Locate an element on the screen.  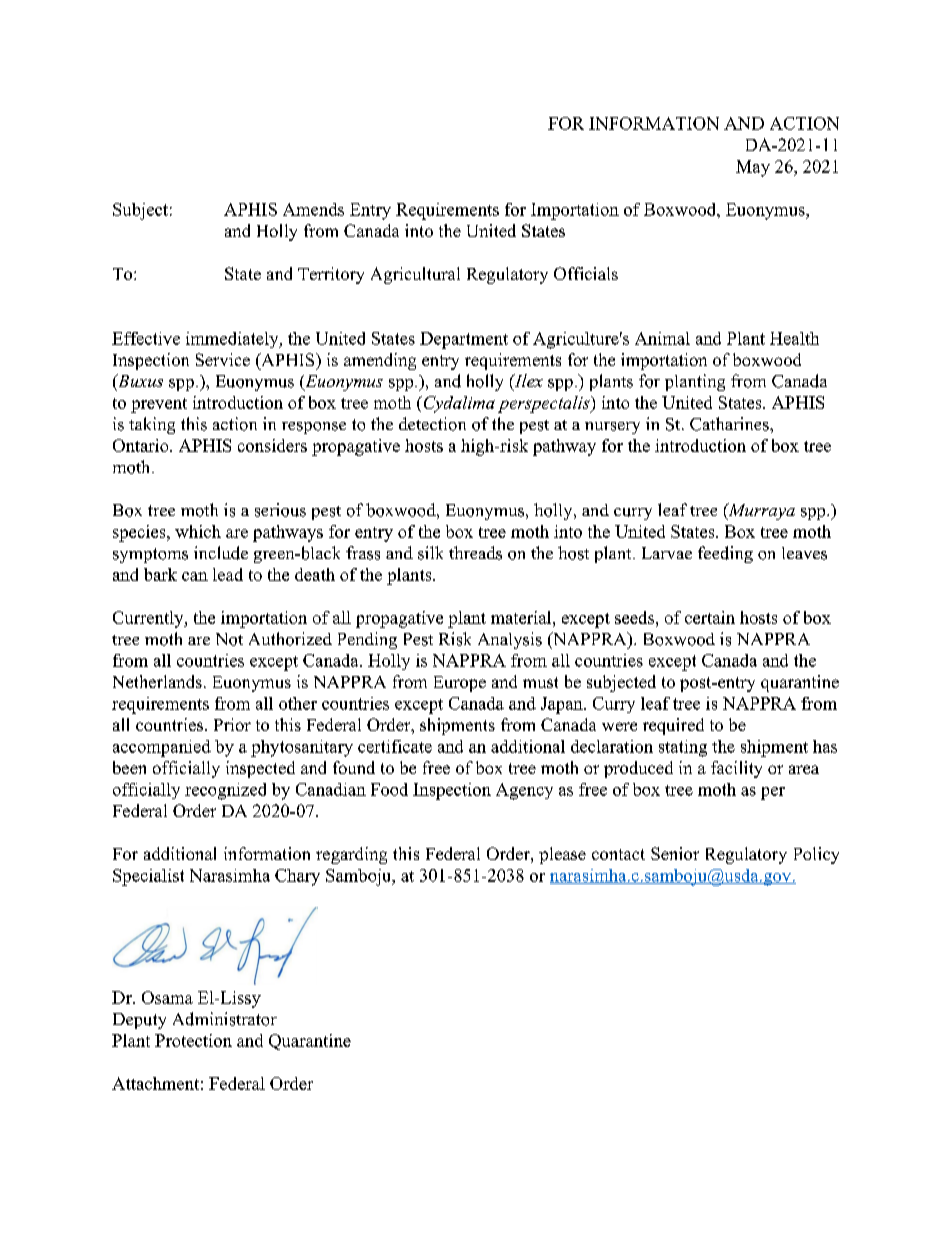
Administrator is located at coordinates (225, 1019).
